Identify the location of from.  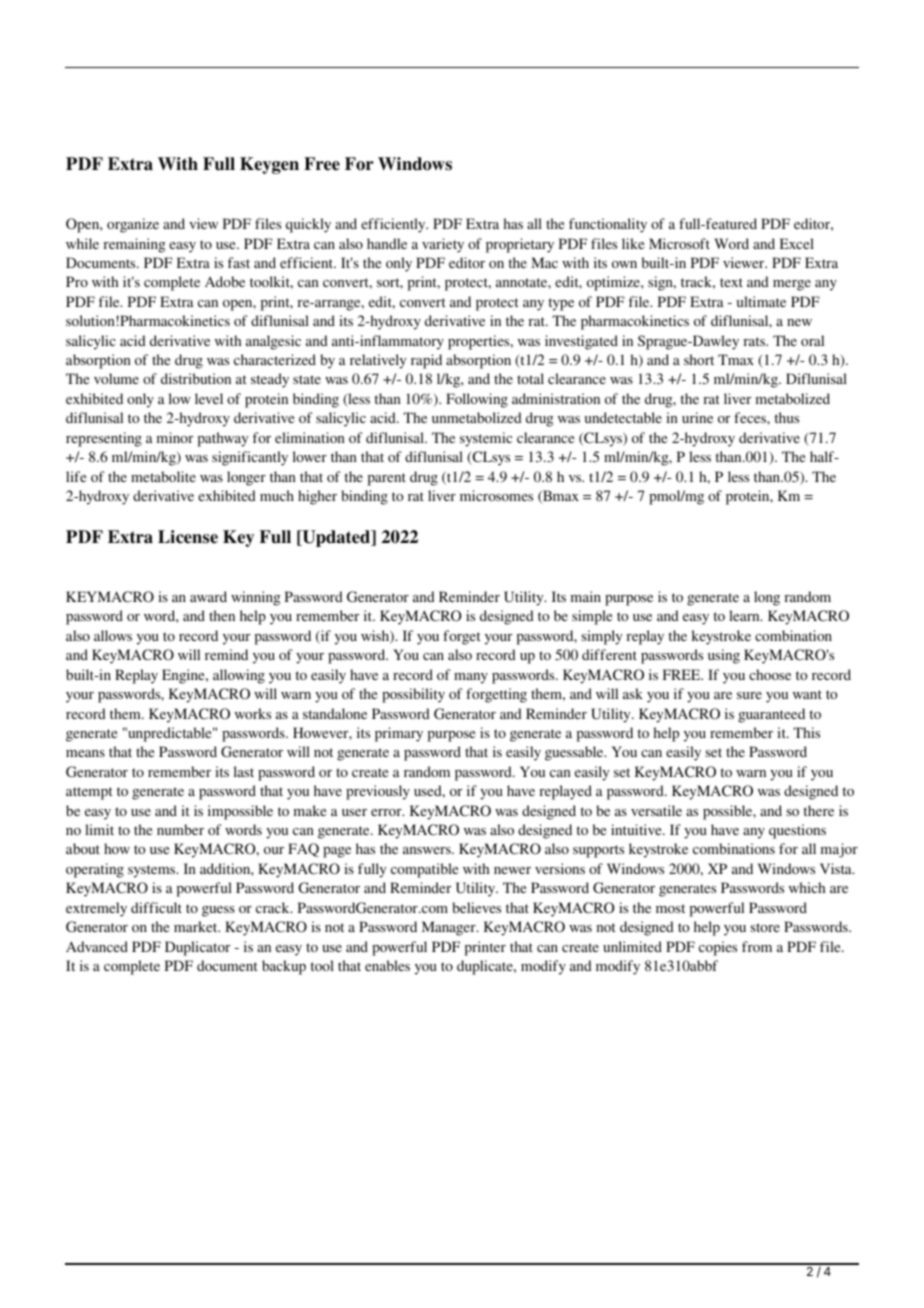
(757, 946).
